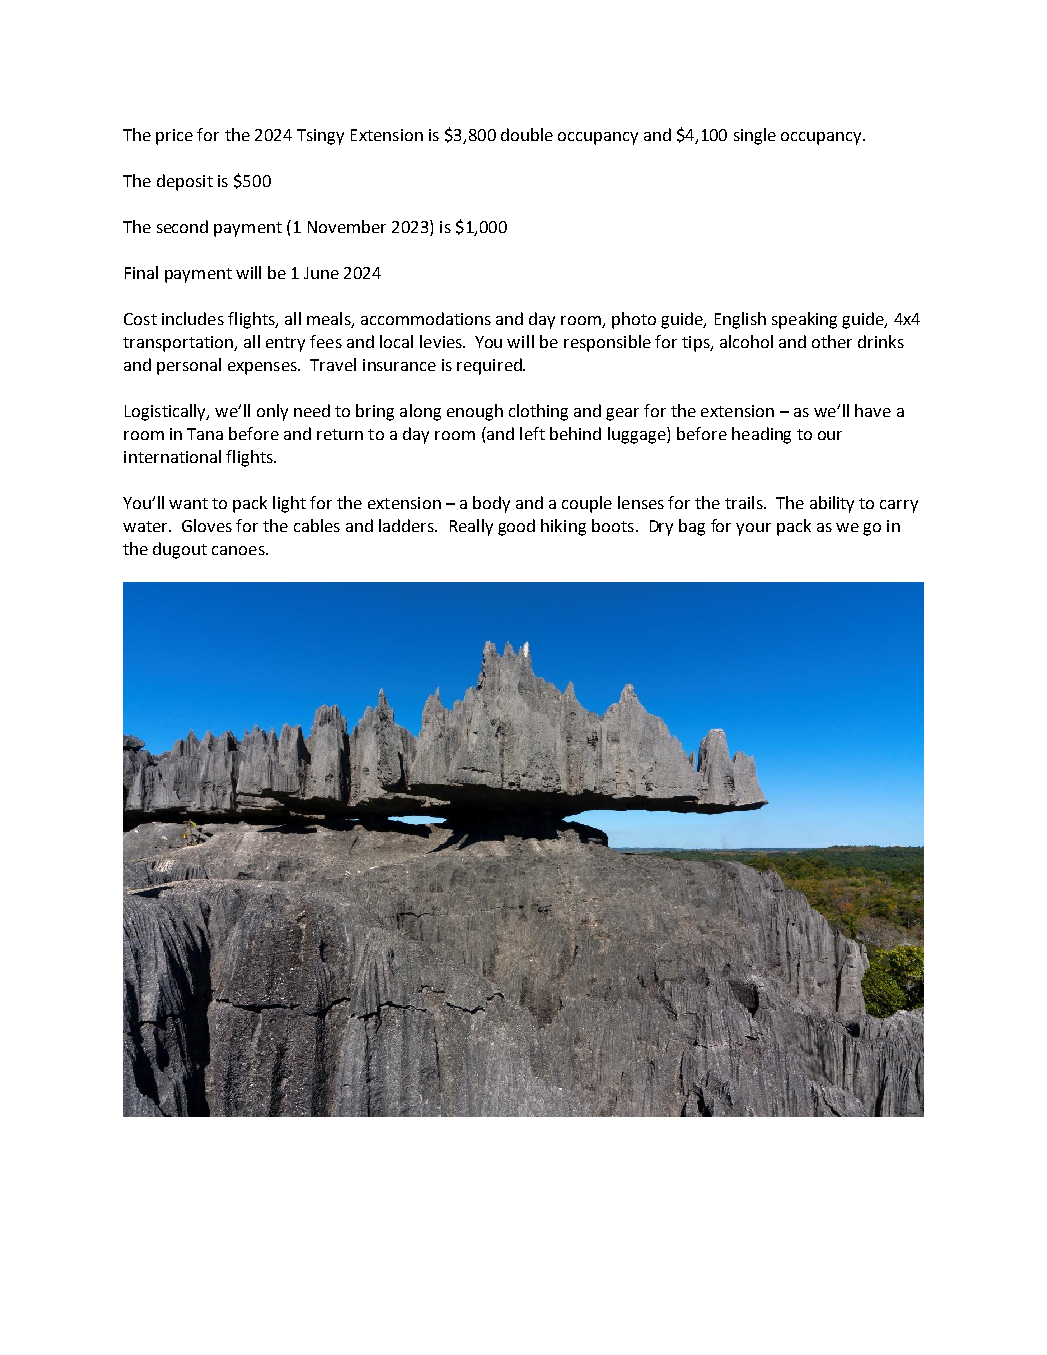 This page has height=1355, width=1047. I want to click on single, so click(755, 136).
